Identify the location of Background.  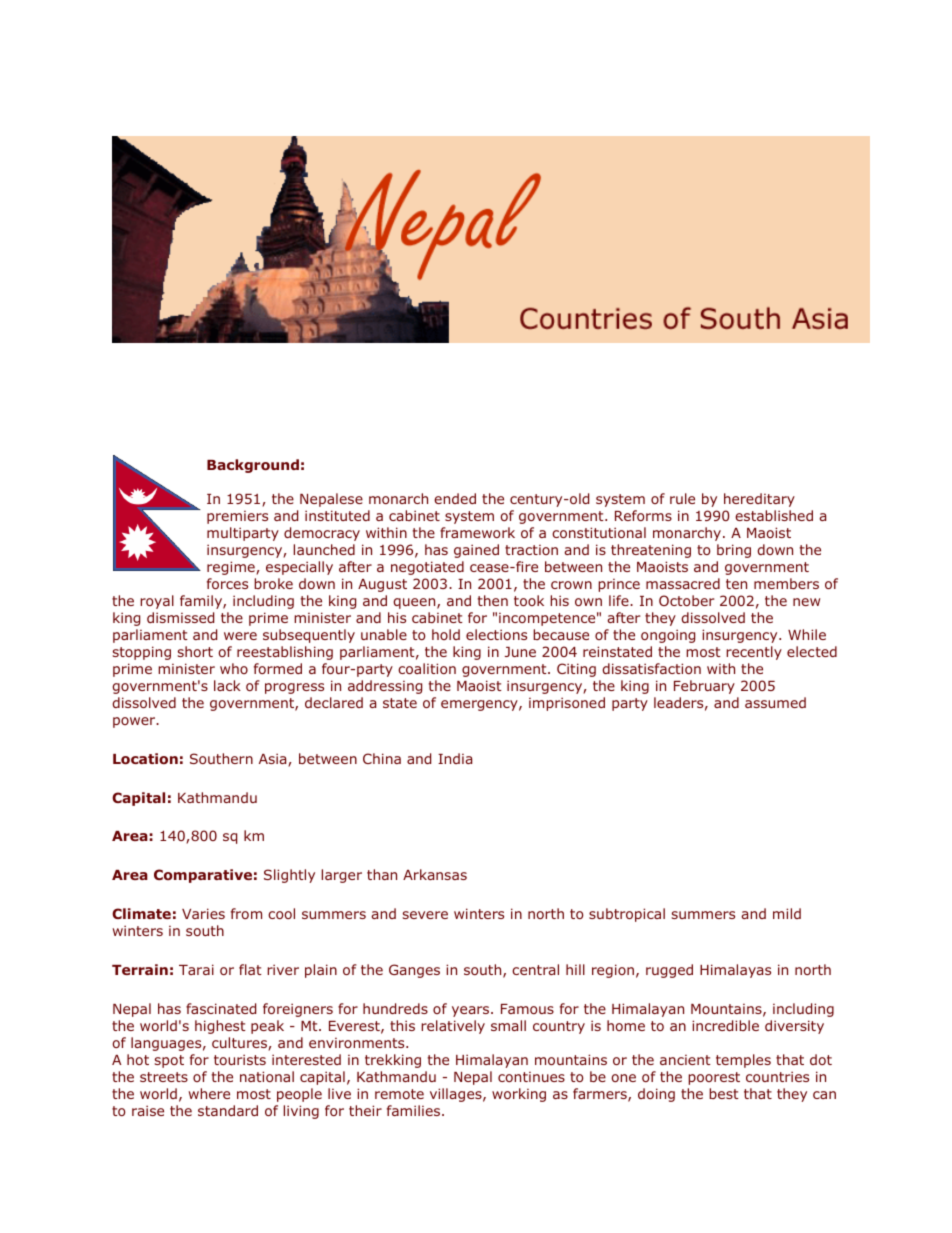
(253, 466).
